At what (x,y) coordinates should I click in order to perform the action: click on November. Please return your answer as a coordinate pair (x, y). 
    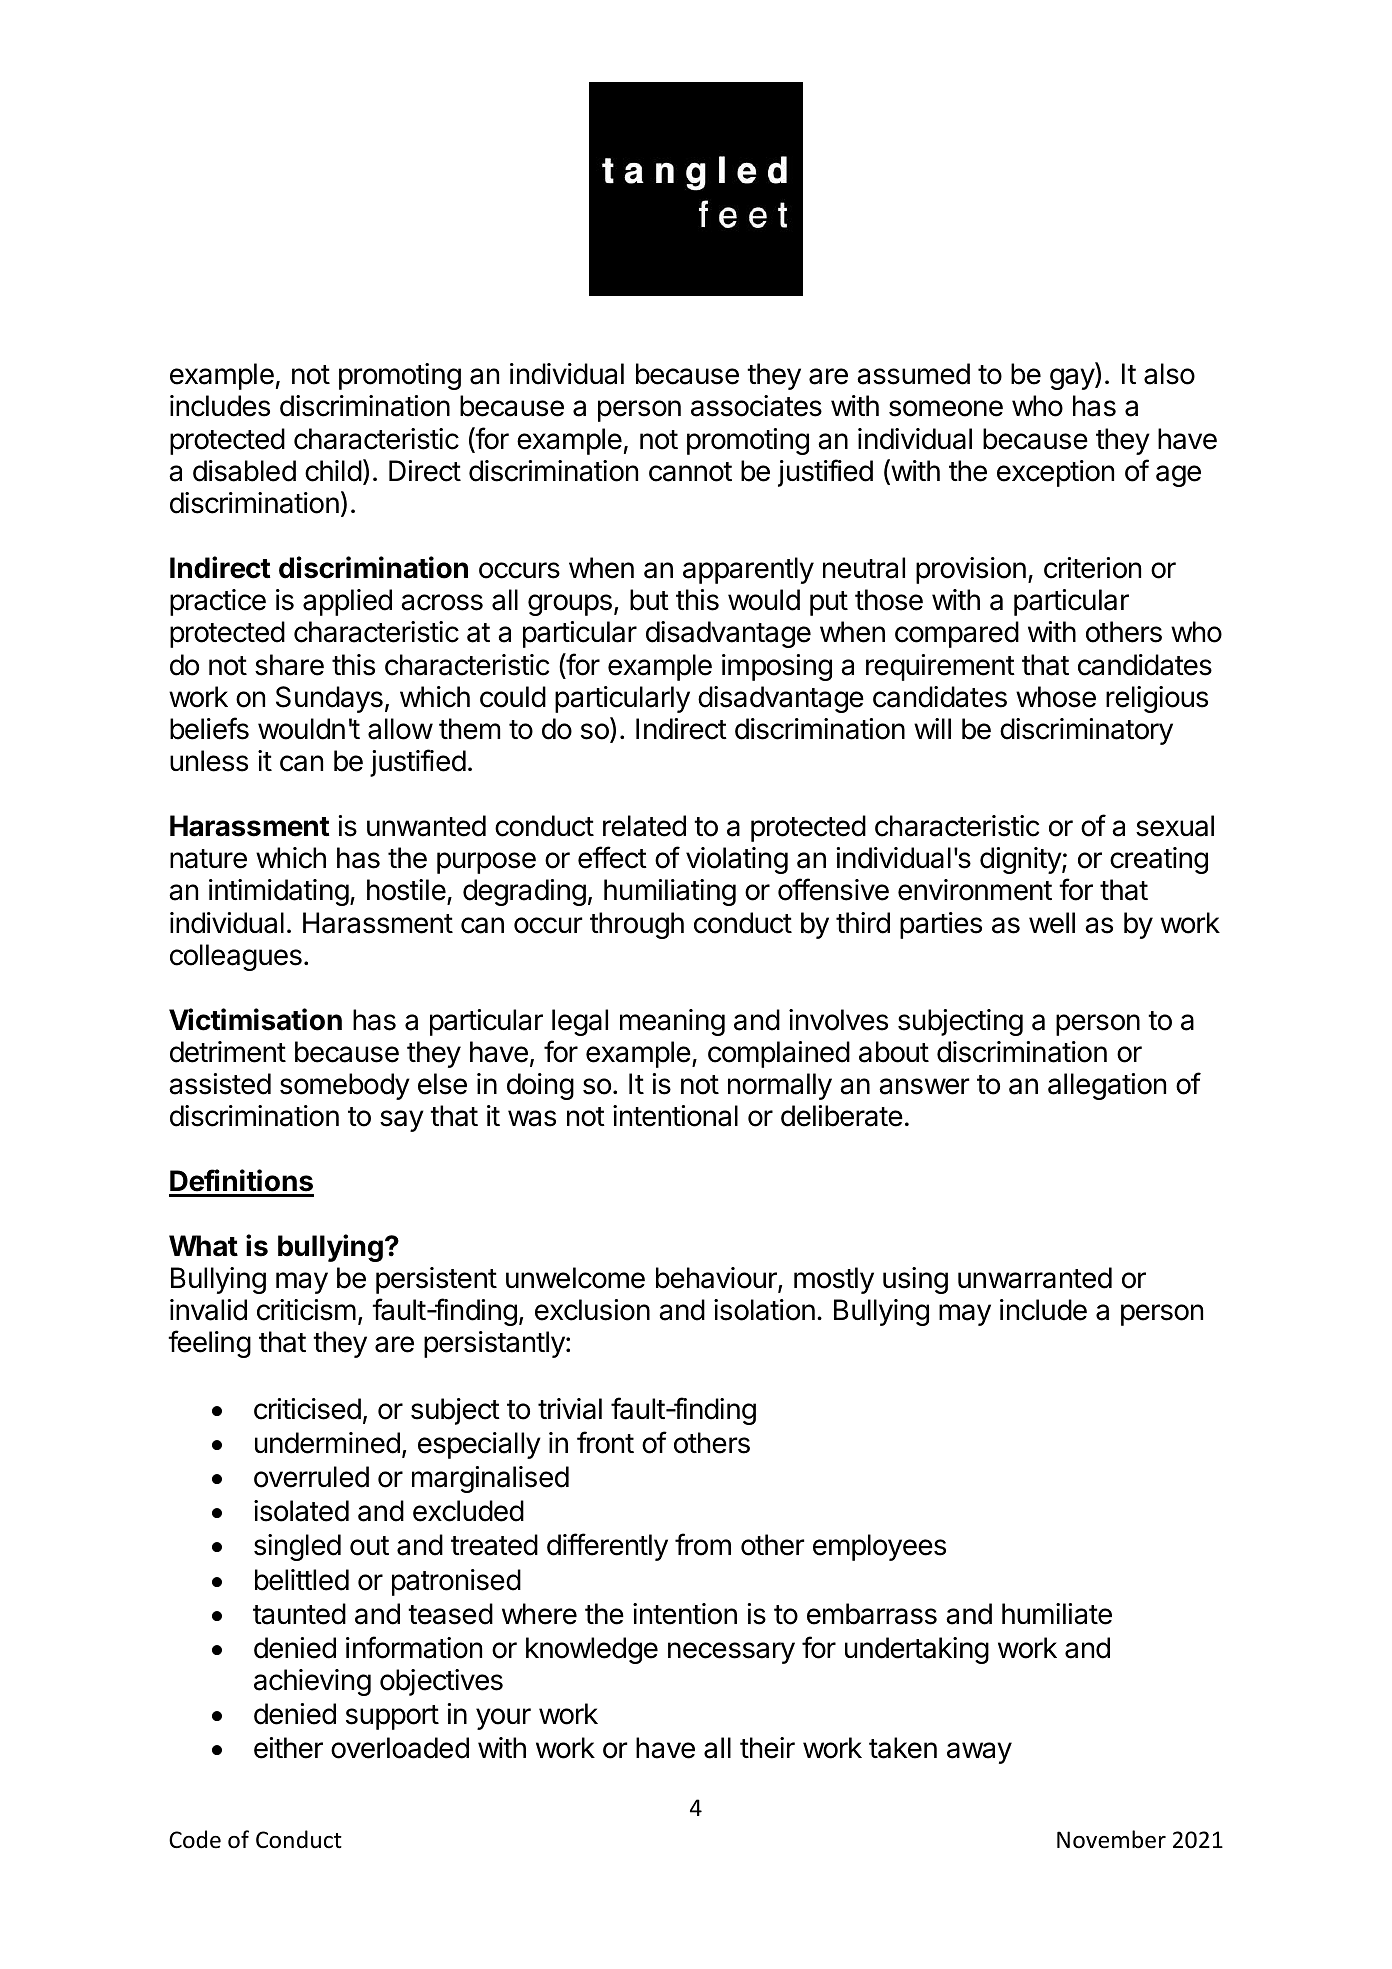
    Looking at the image, I should click on (1111, 1839).
